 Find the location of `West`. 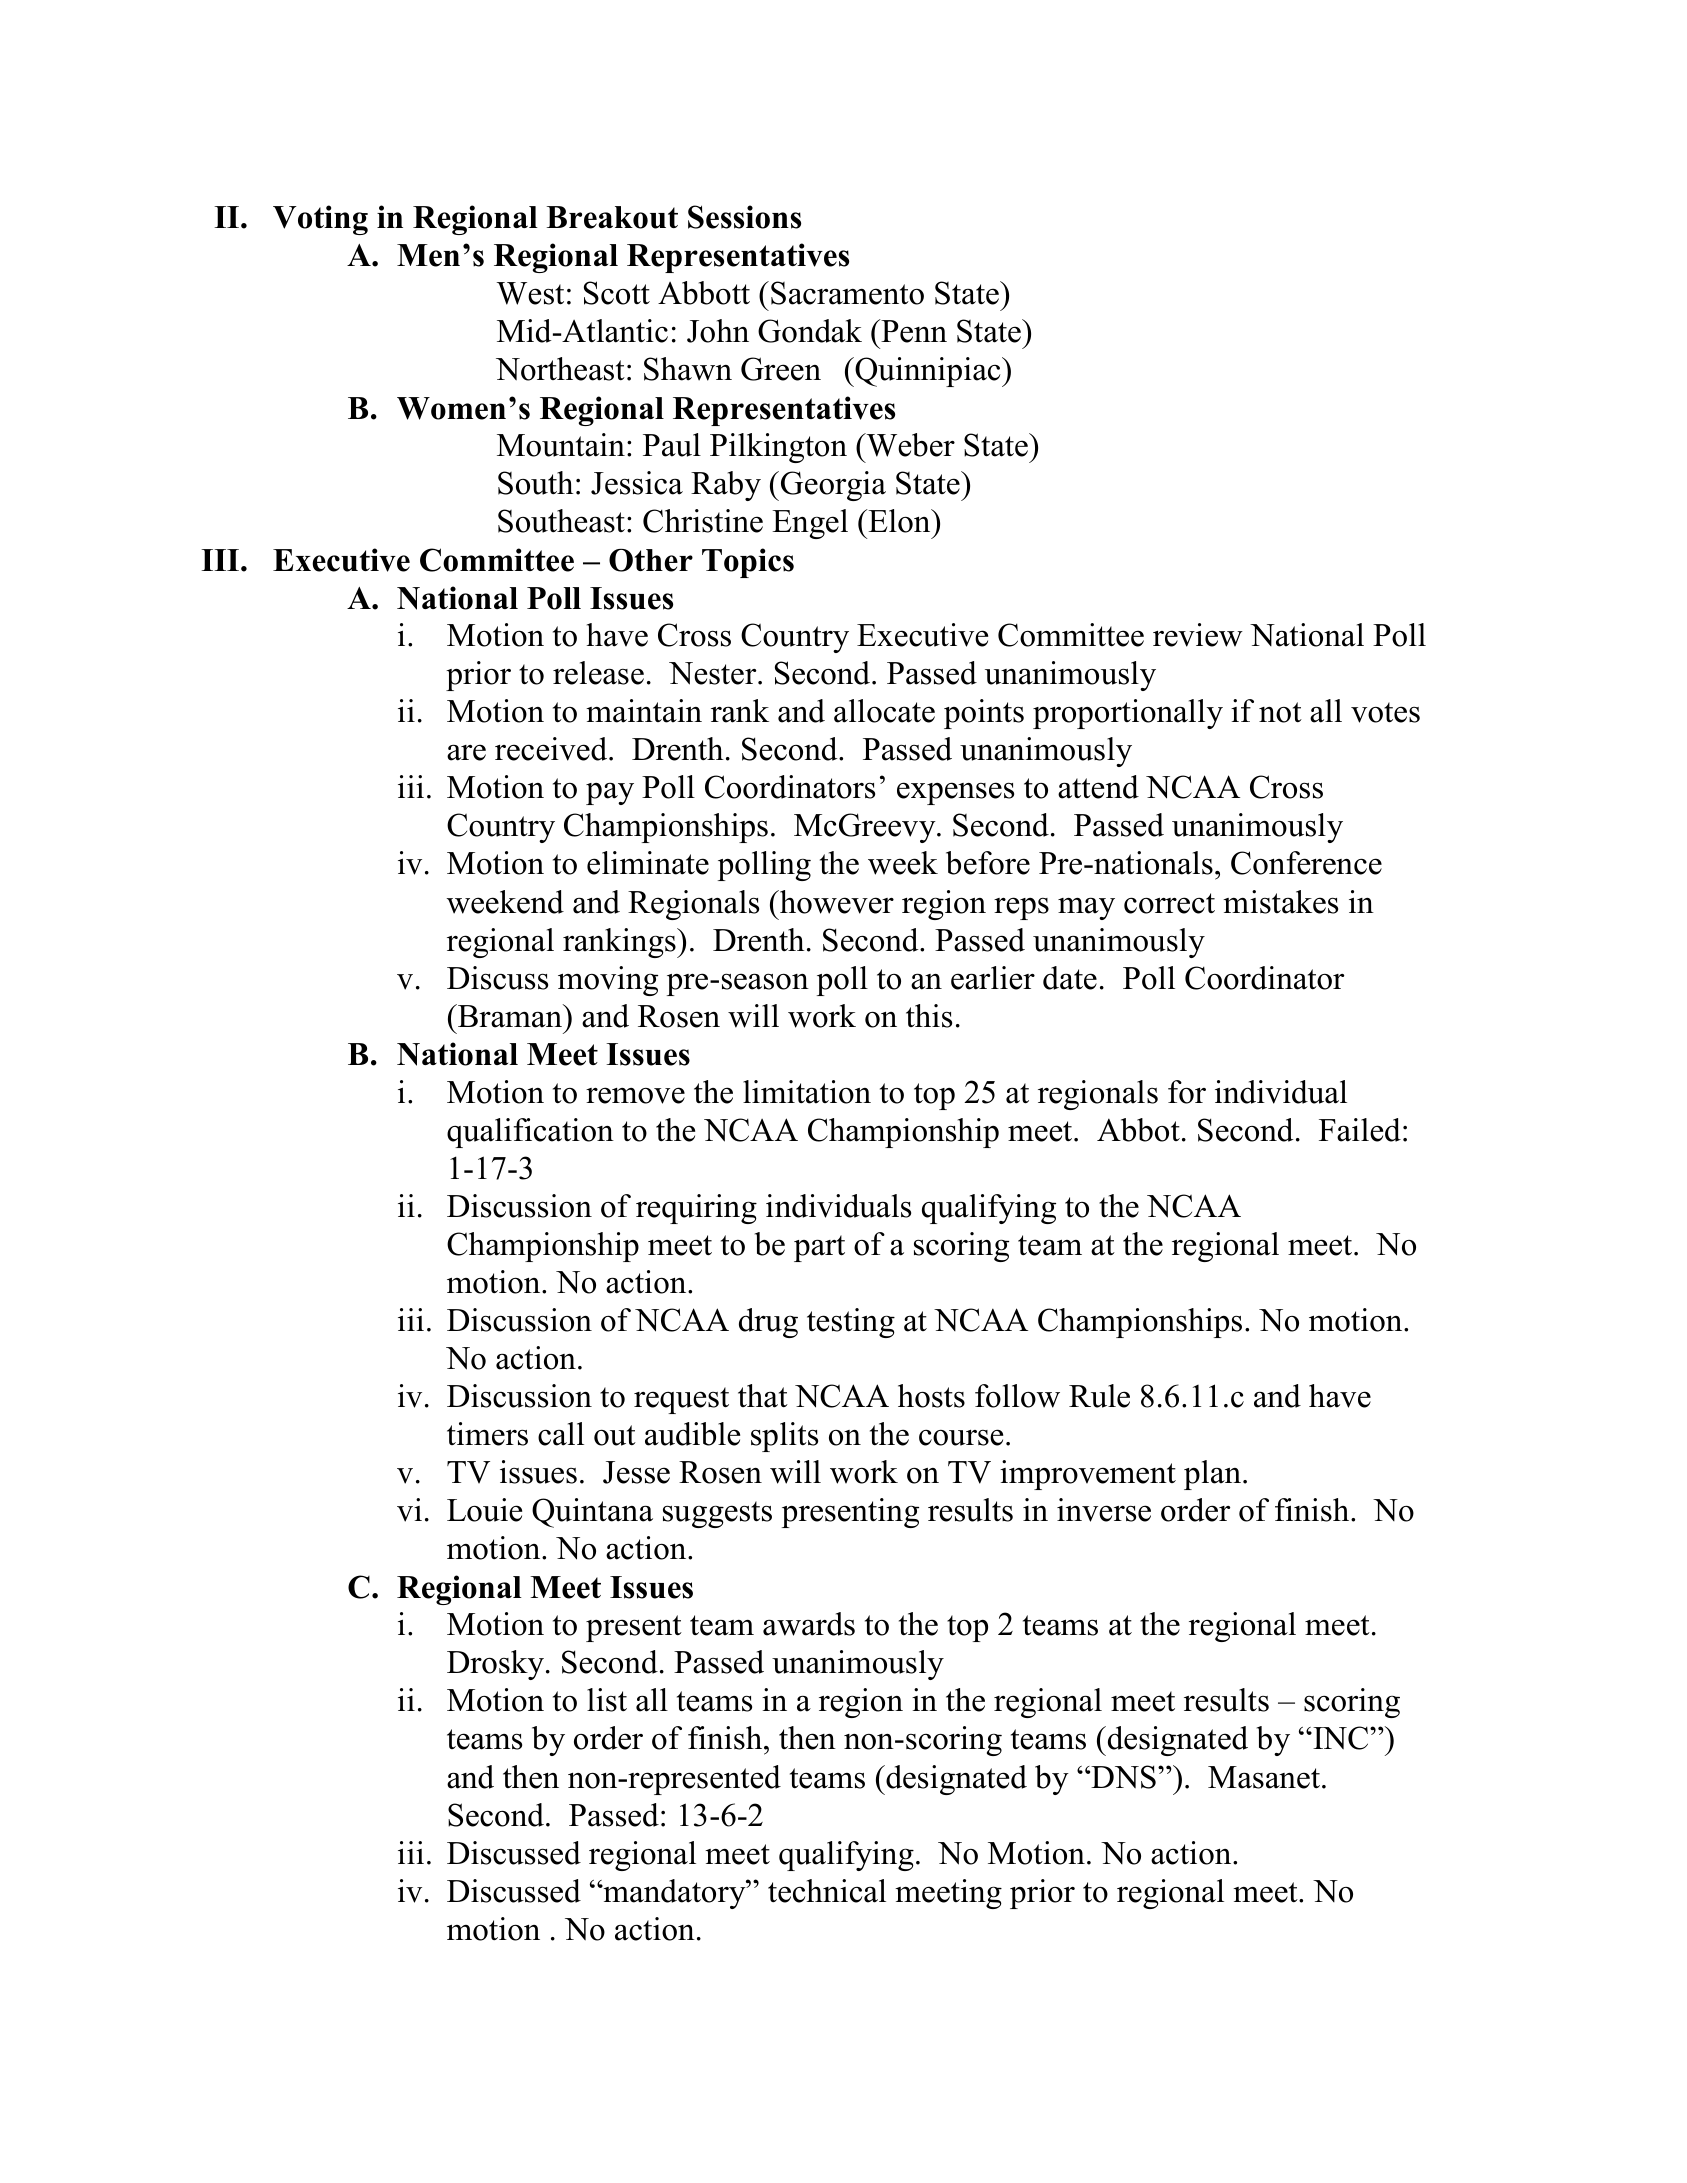

West is located at coordinates (530, 293).
